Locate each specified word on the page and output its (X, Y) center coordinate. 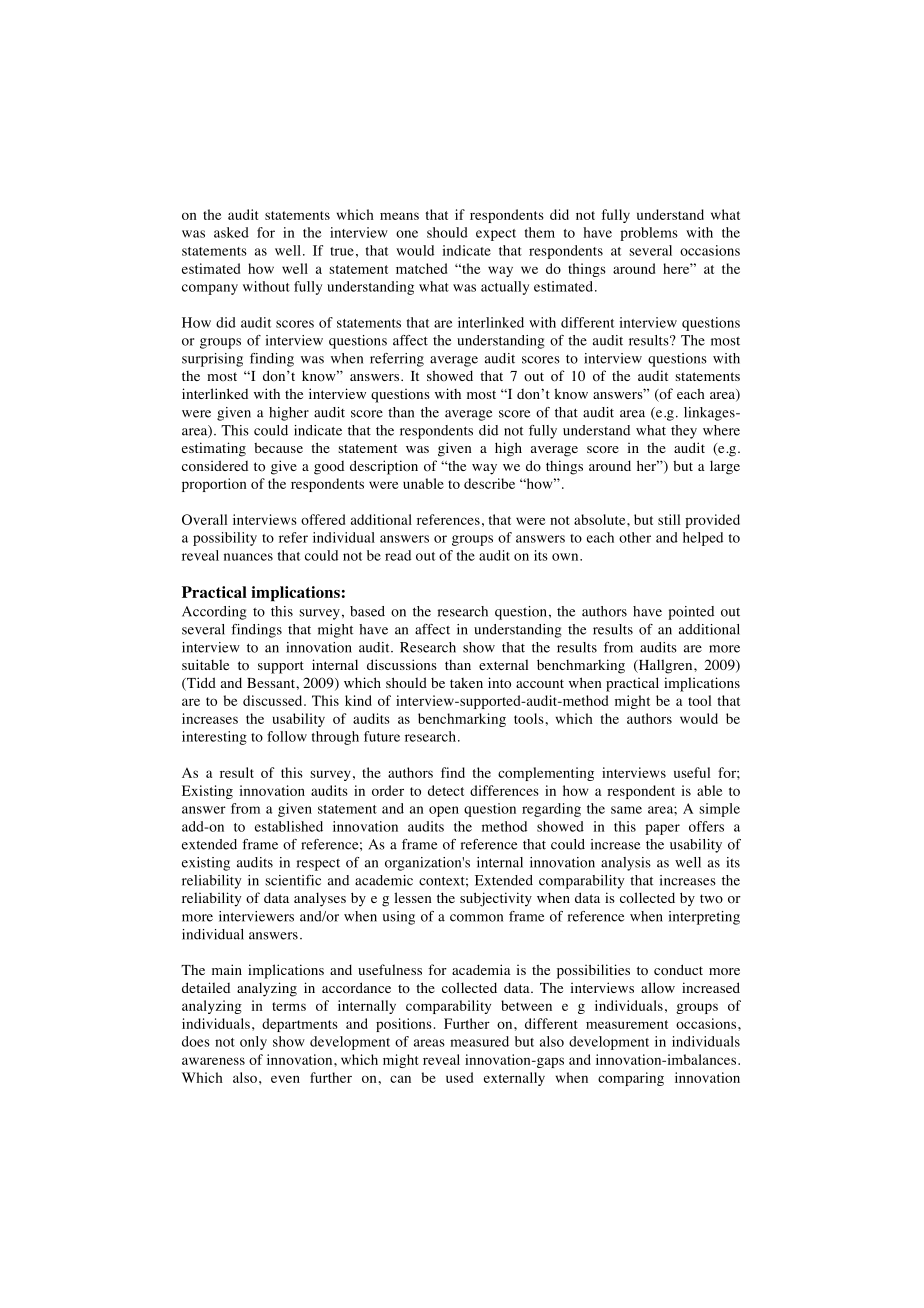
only (253, 1043)
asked (231, 232)
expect (496, 235)
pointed (691, 613)
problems (649, 234)
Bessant (272, 683)
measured (479, 1041)
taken (466, 683)
